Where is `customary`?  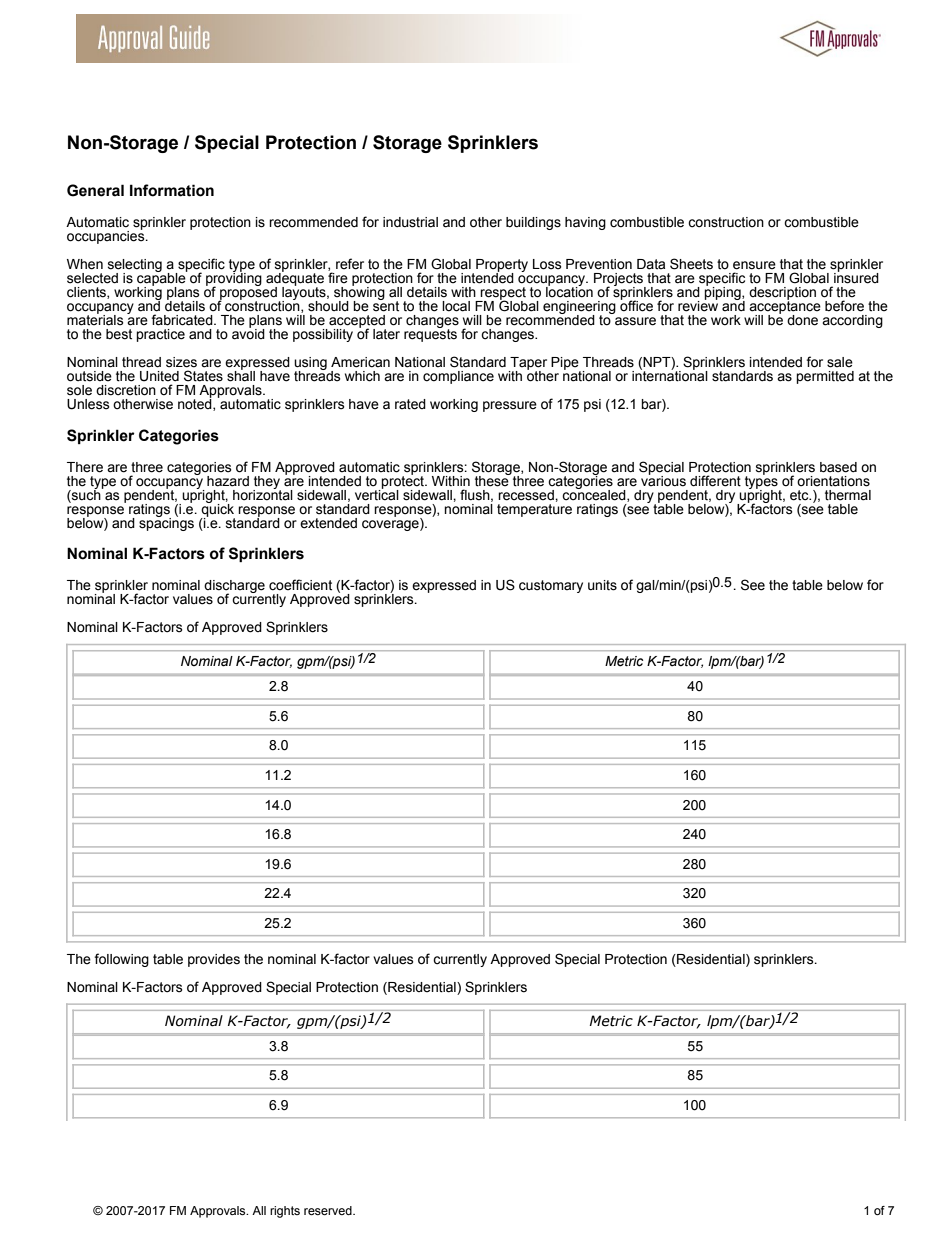 customary is located at coordinates (551, 586).
